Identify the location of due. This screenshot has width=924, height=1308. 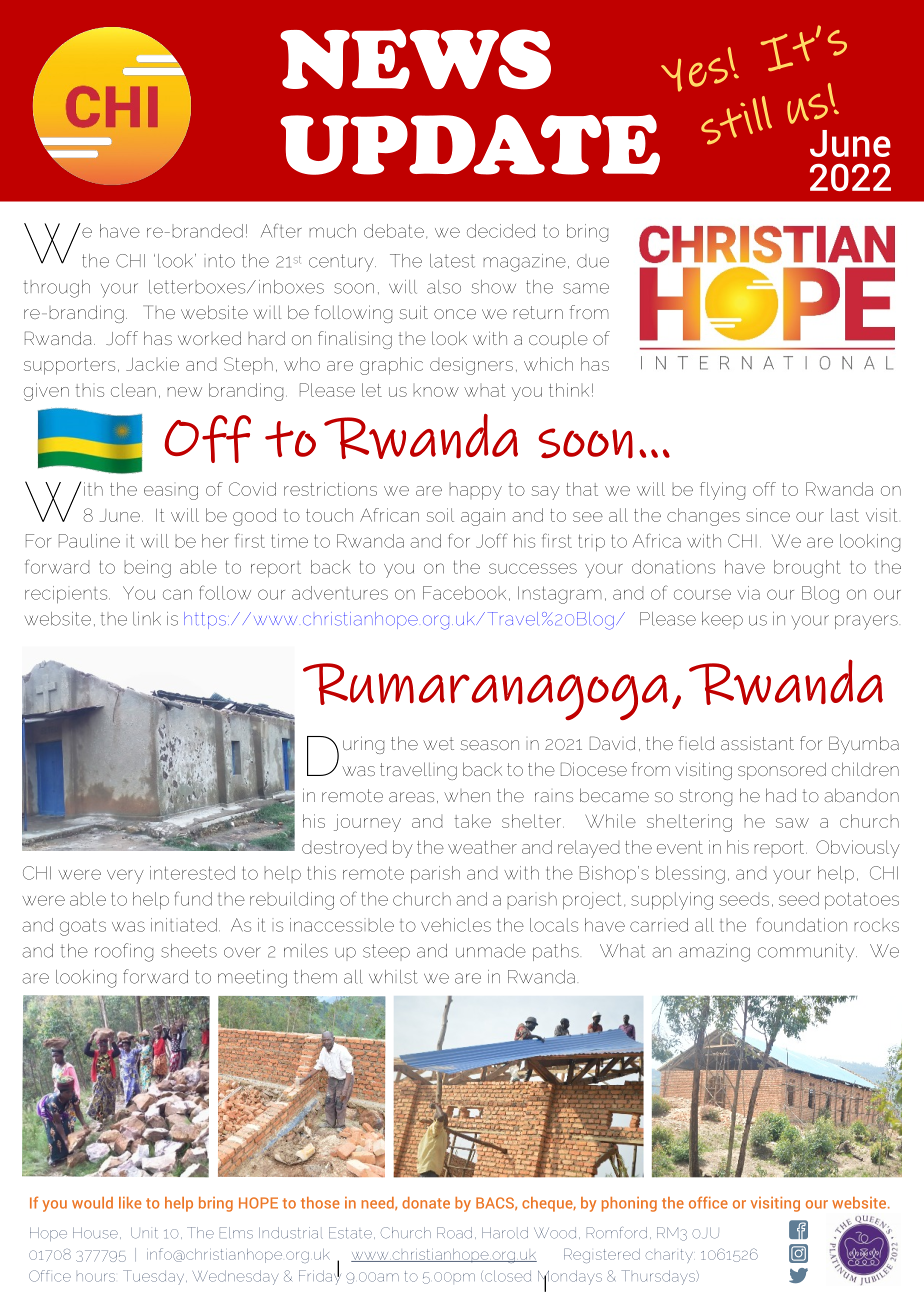
(593, 261).
